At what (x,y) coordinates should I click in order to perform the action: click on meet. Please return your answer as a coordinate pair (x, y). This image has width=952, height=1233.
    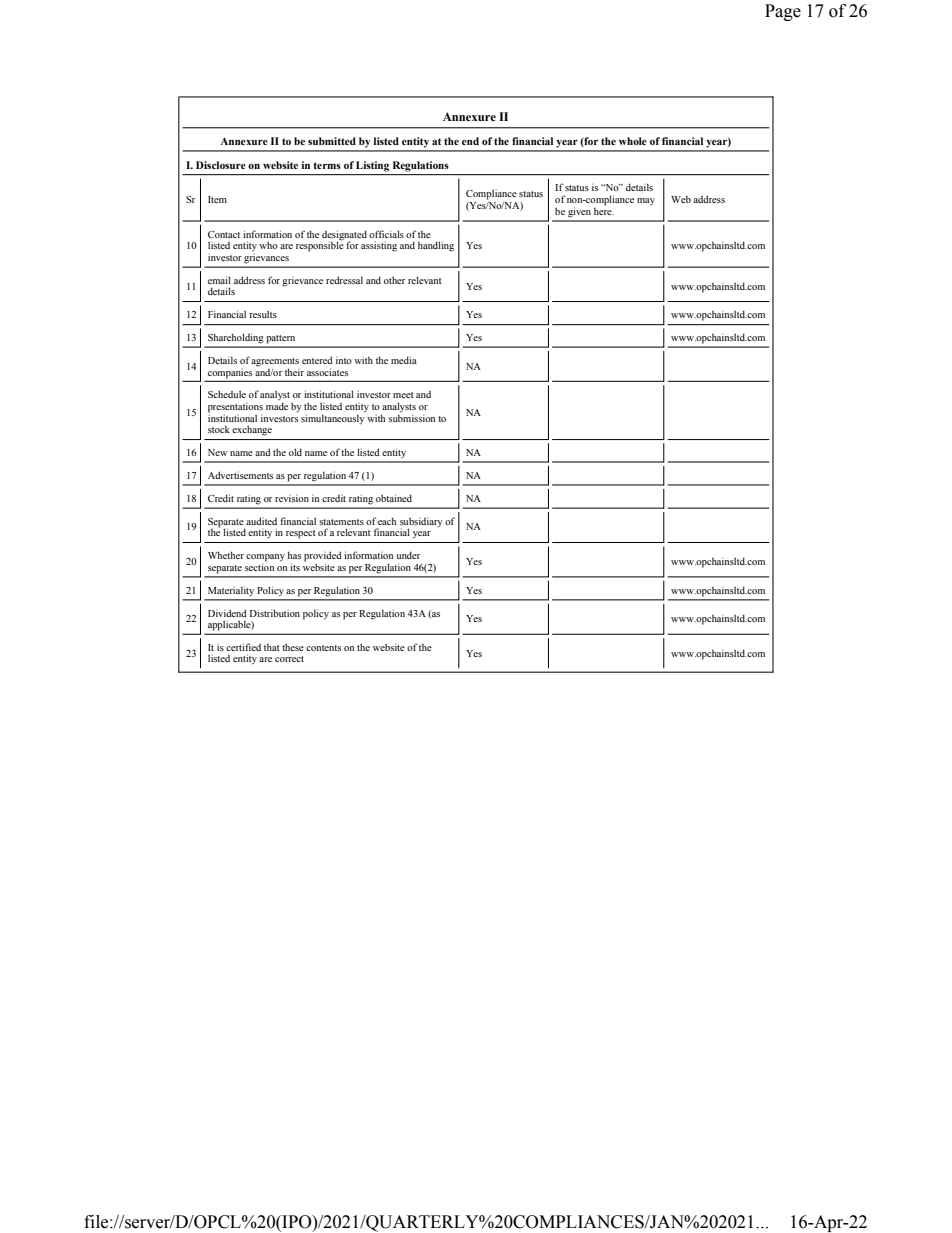
    Looking at the image, I should click on (403, 395).
